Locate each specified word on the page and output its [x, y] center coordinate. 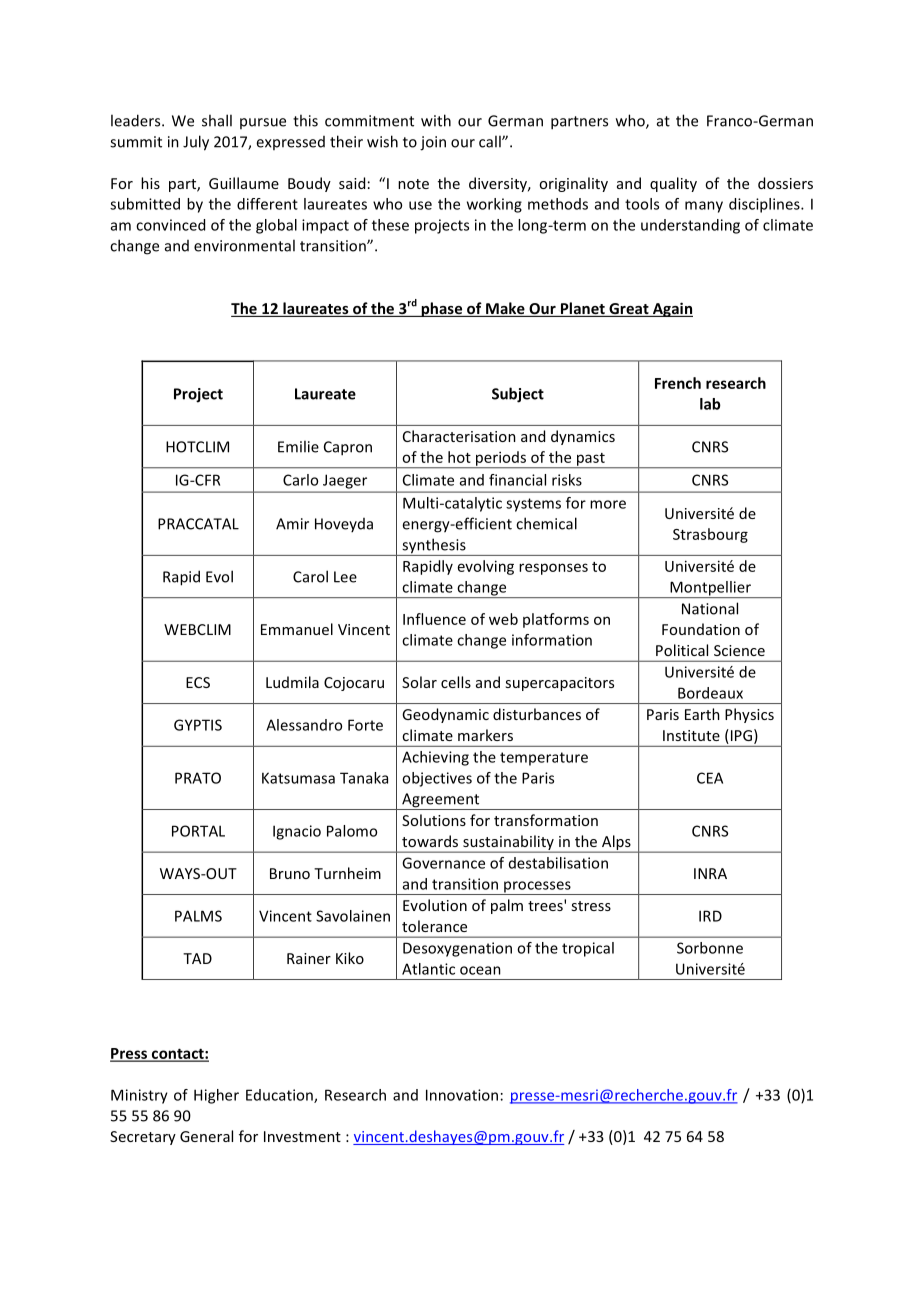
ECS [198, 682]
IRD [710, 916]
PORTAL [198, 831]
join [433, 143]
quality [673, 184]
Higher [216, 1096]
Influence [434, 619]
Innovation [462, 1095]
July [196, 143]
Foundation [701, 629]
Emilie [298, 446]
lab [710, 404]
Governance [443, 863]
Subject [518, 395]
